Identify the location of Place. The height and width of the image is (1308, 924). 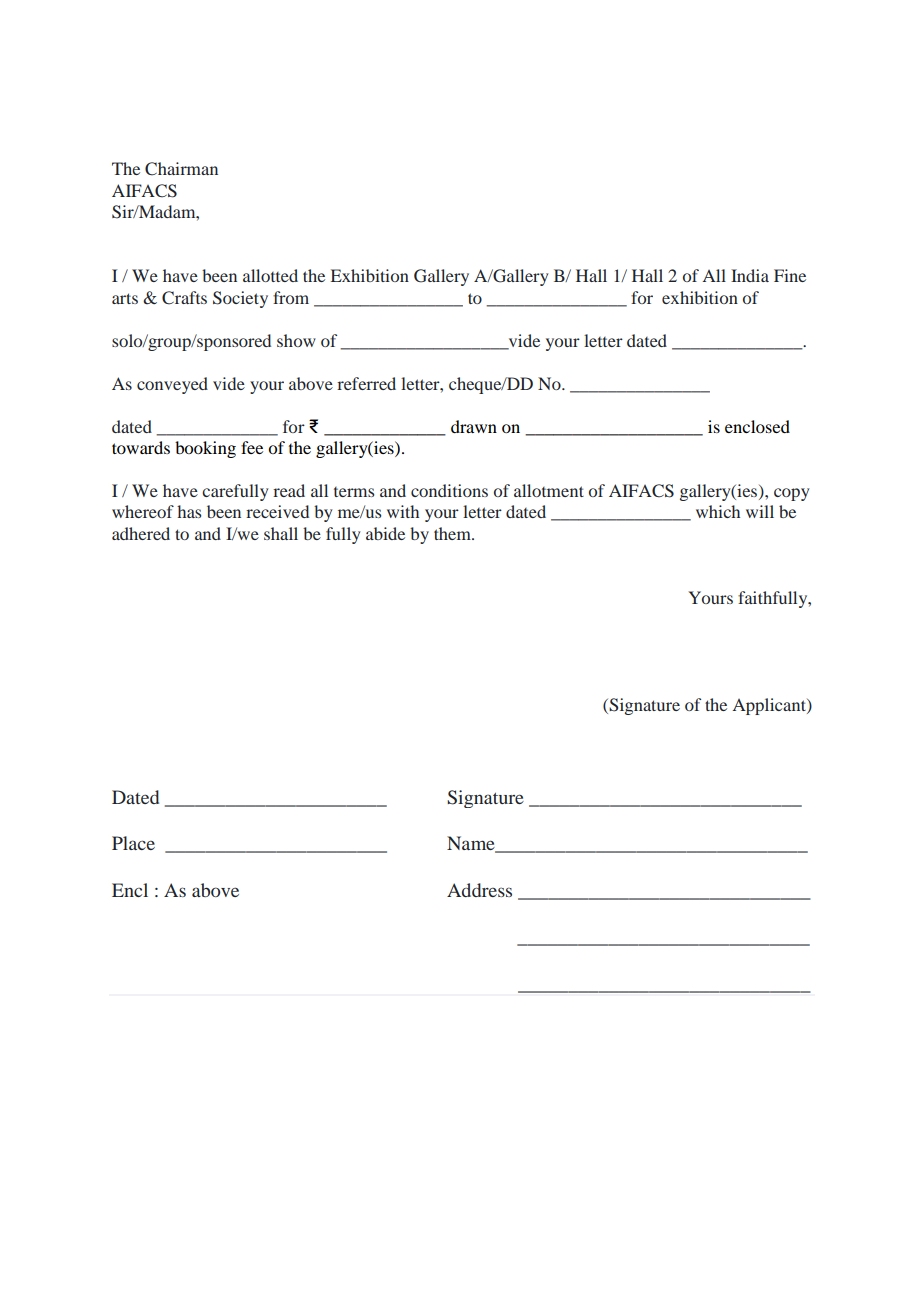
(133, 843).
